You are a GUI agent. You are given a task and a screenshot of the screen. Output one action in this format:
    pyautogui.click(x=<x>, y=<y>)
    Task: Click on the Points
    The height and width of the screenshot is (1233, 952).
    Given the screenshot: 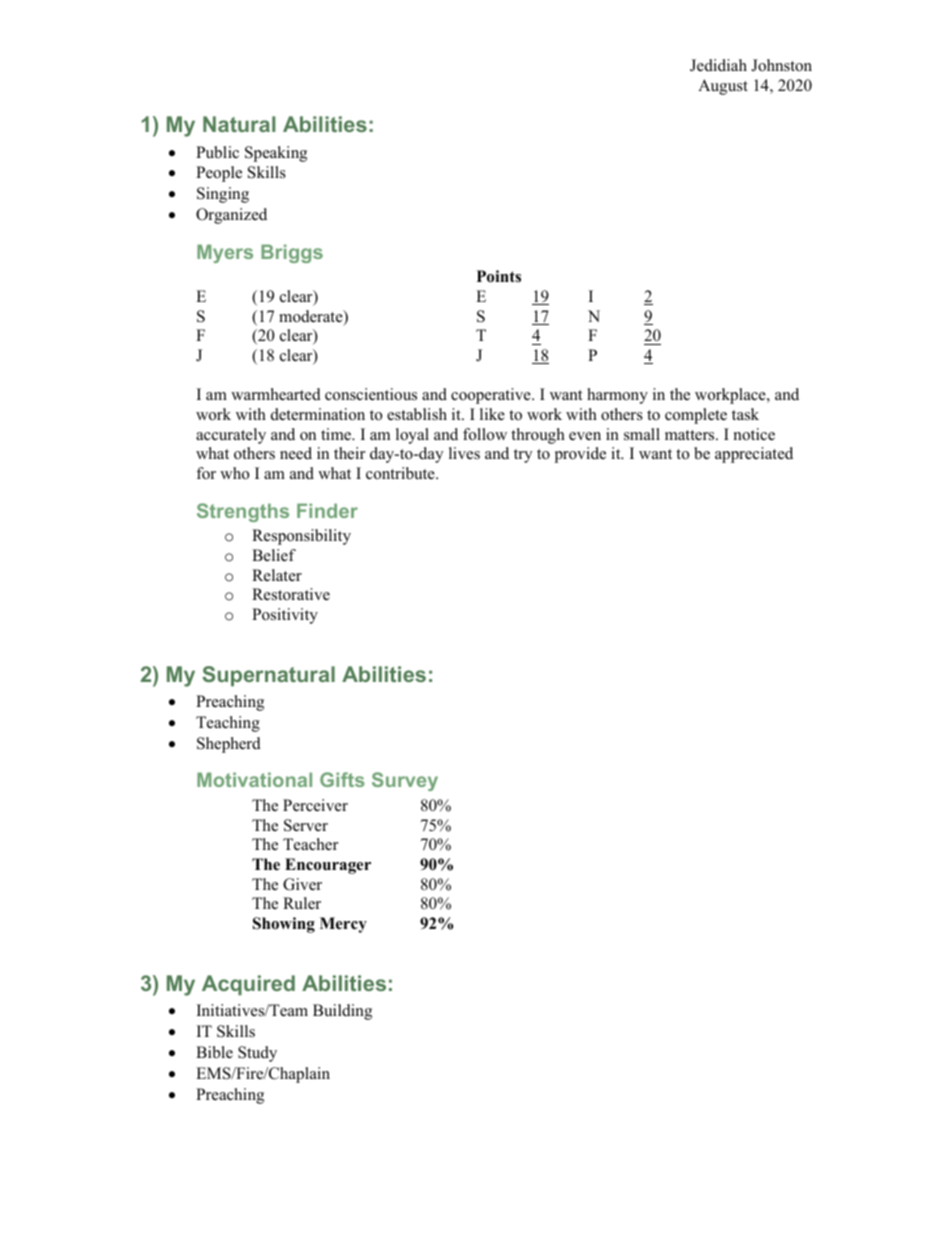 What is the action you would take?
    pyautogui.click(x=499, y=276)
